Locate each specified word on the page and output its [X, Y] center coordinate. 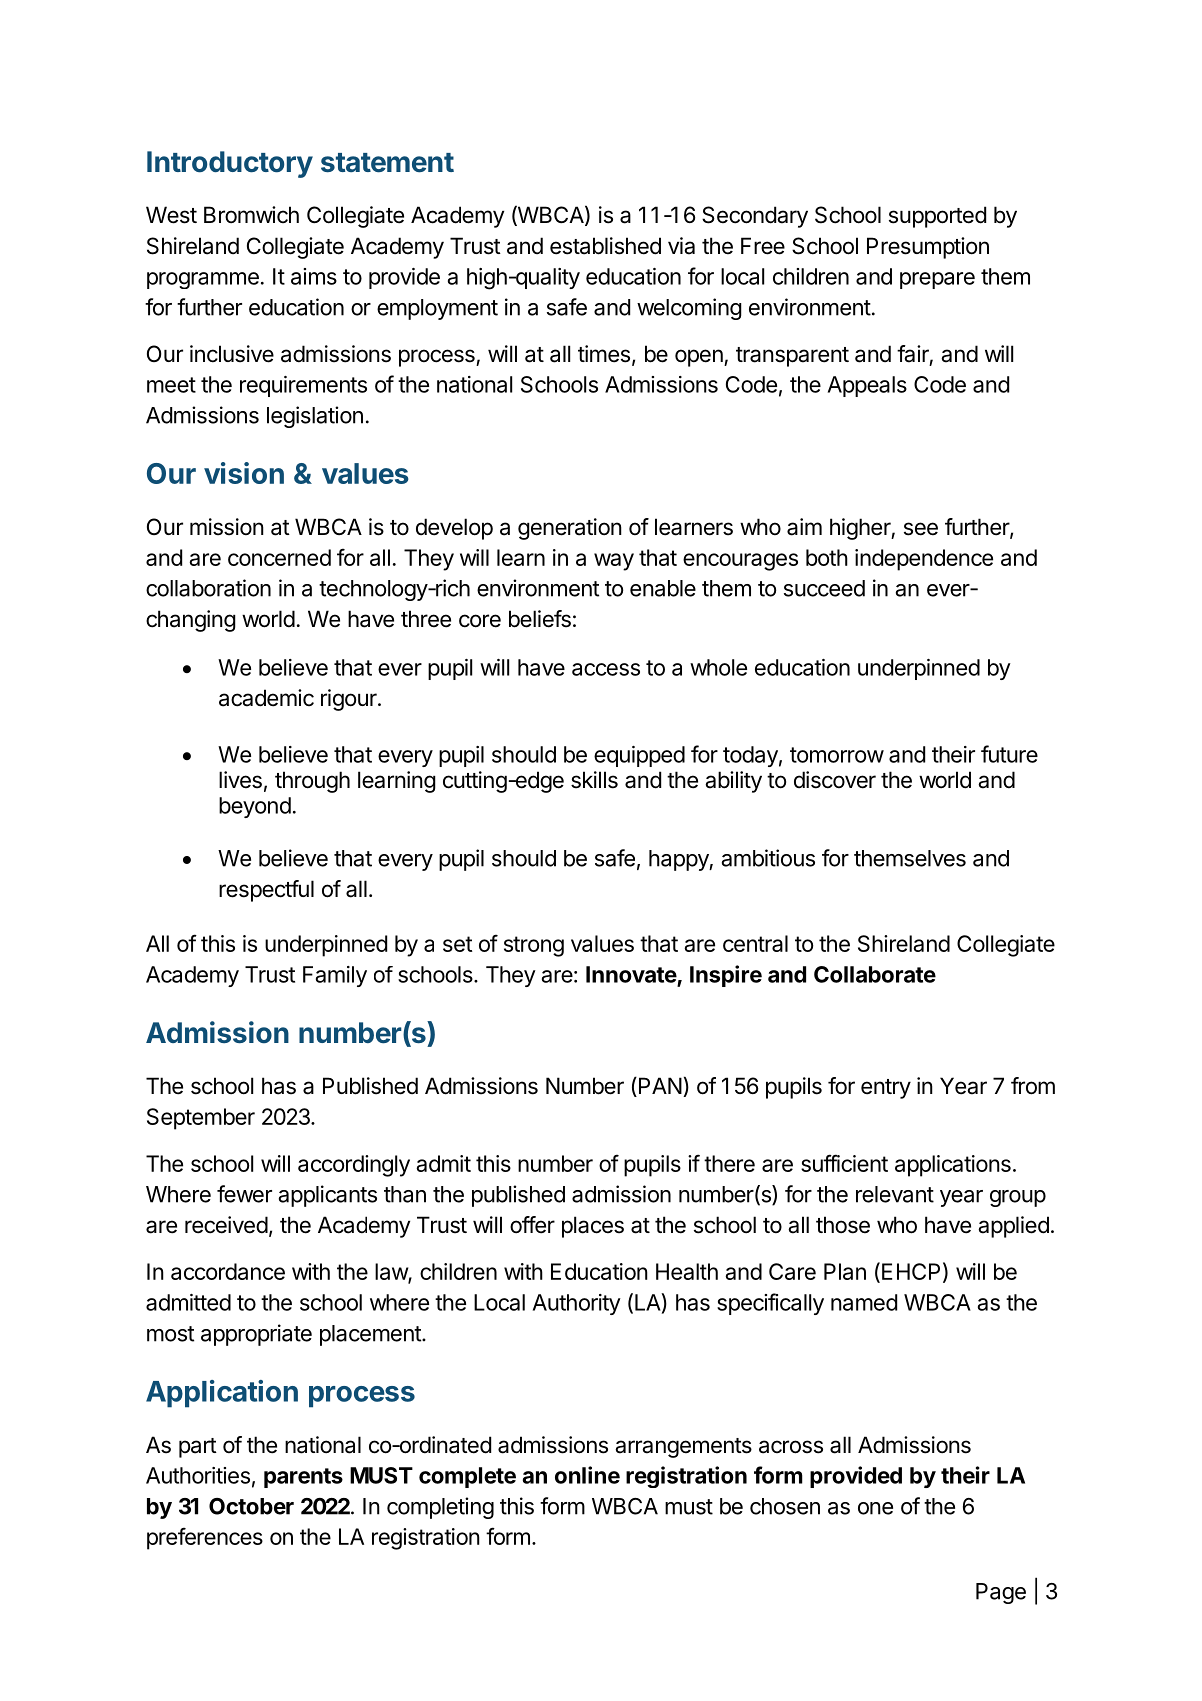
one [875, 1508]
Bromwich [251, 215]
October [251, 1506]
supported [937, 217]
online [587, 1475]
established [605, 246]
